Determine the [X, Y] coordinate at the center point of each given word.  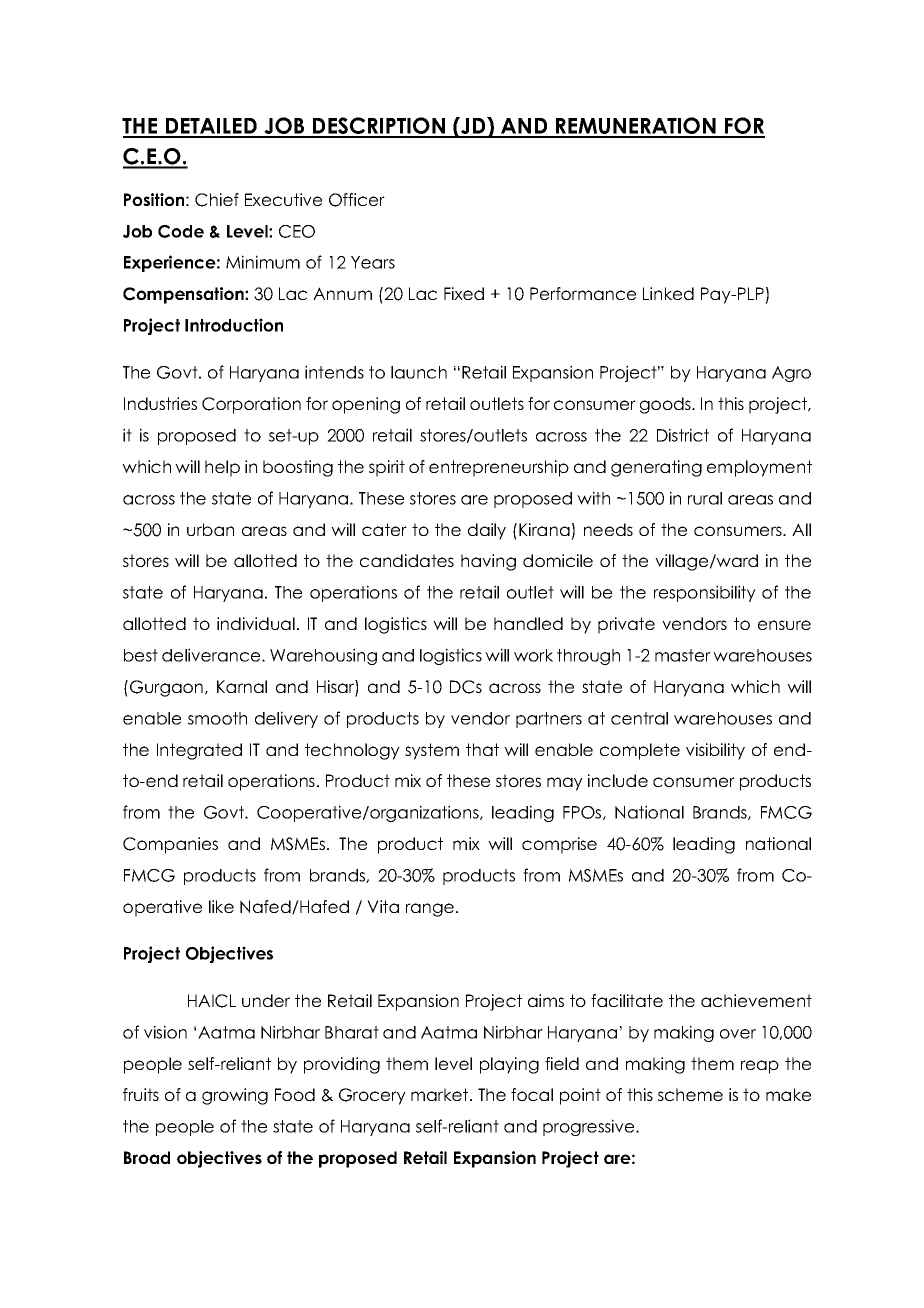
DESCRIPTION [379, 127]
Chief [217, 200]
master [683, 655]
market [441, 1094]
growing [235, 1096]
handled [528, 623]
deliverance [212, 655]
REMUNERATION [636, 127]
